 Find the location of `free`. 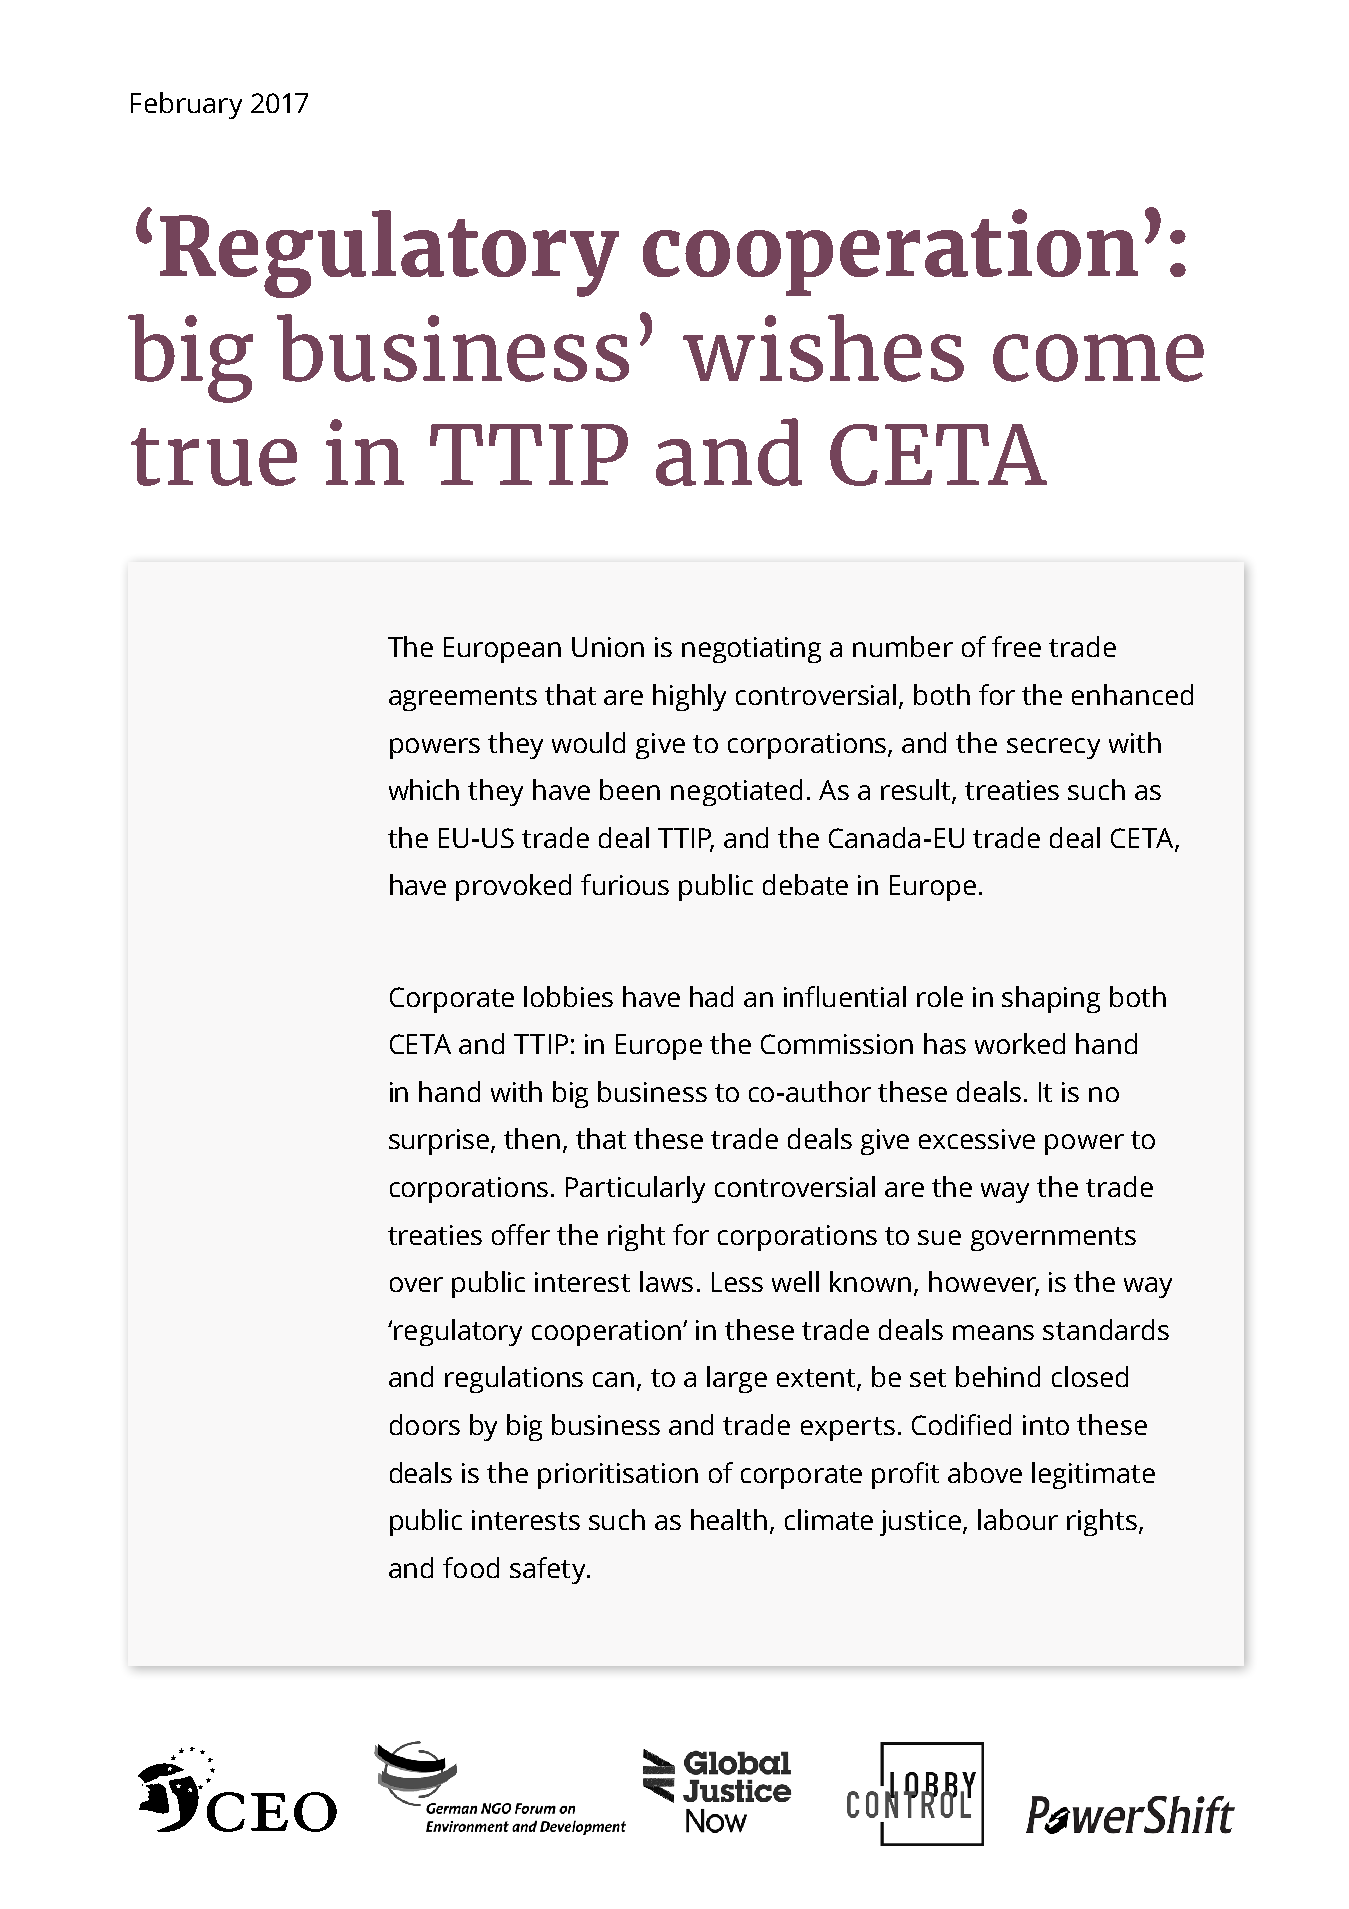

free is located at coordinates (1016, 646).
